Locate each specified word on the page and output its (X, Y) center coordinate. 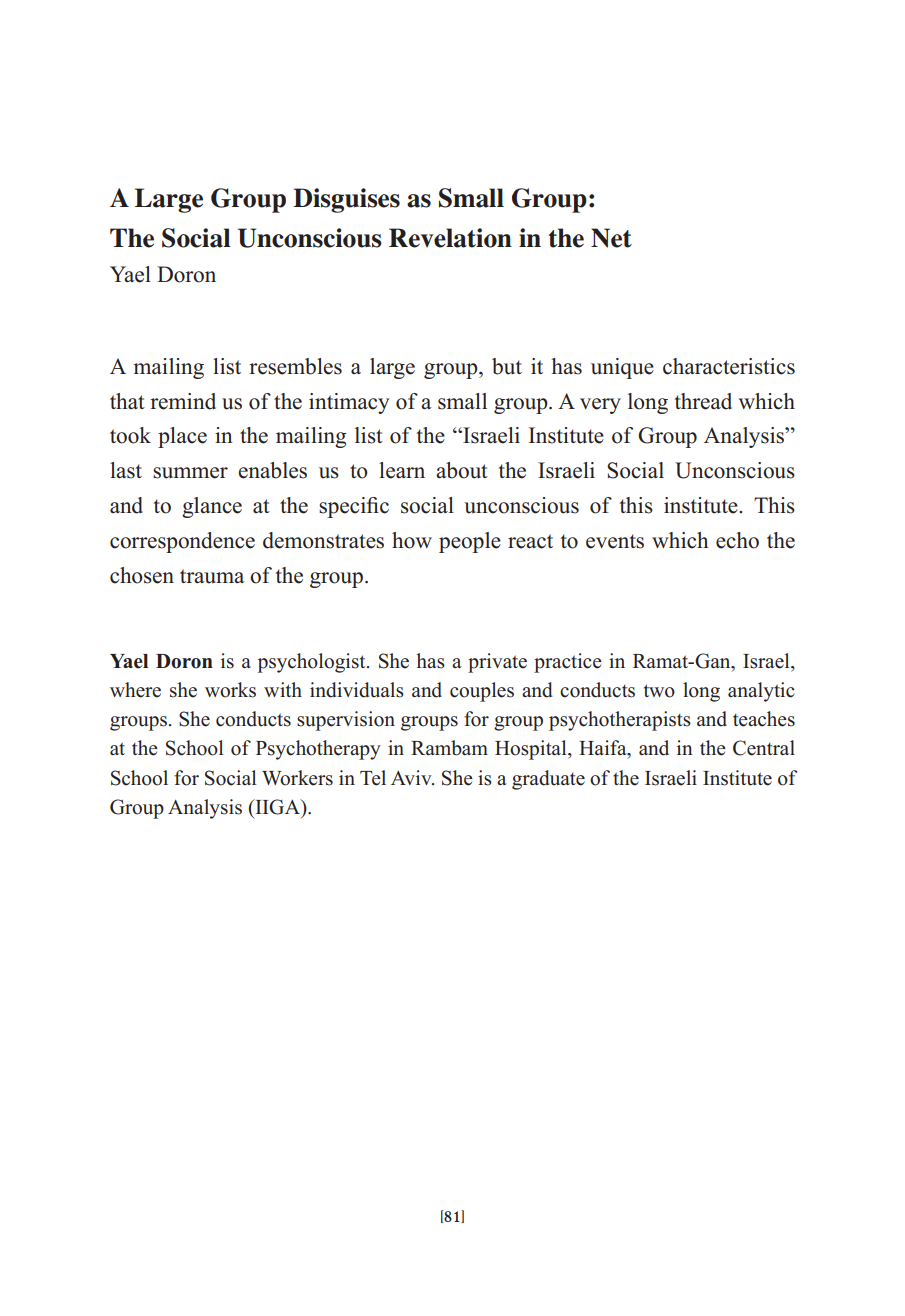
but (507, 366)
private (497, 663)
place (182, 437)
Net (611, 238)
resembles (295, 366)
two (659, 691)
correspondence (182, 542)
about (462, 470)
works (230, 690)
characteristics (729, 366)
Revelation (450, 238)
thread (703, 401)
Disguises (346, 200)
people (470, 542)
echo (737, 540)
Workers (297, 778)
